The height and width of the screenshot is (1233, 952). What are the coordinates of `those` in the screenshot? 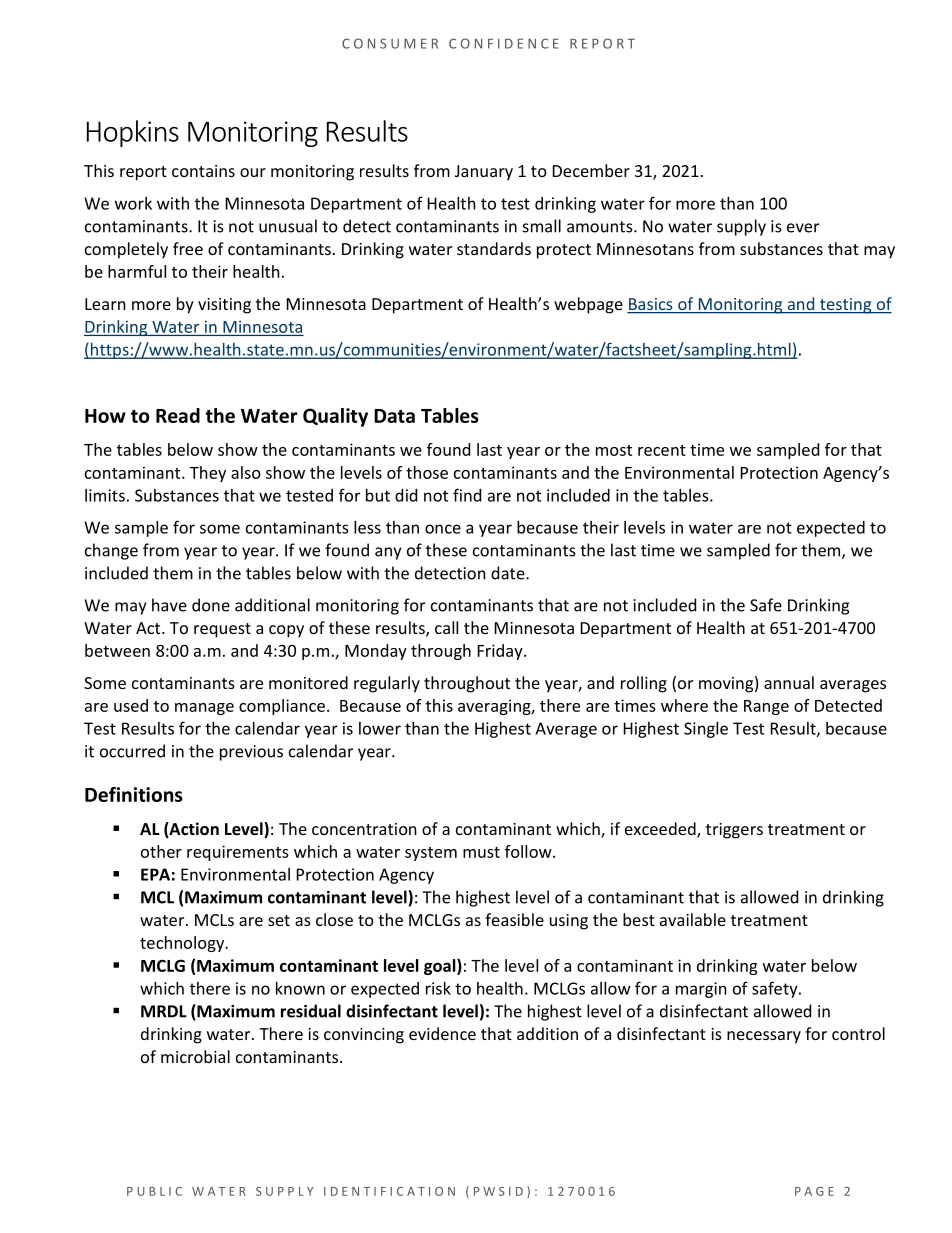 It's located at (427, 472).
